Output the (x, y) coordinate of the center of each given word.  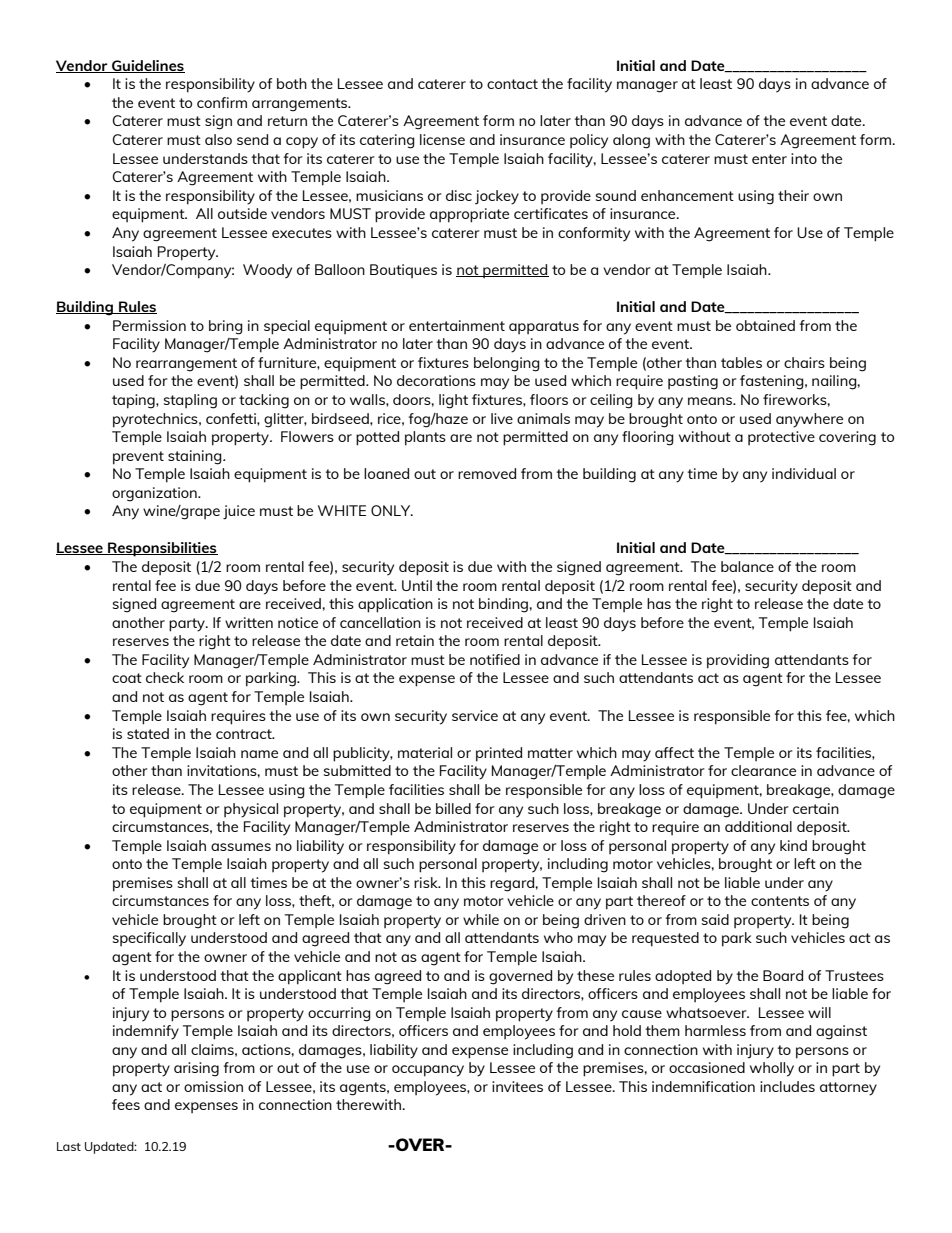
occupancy (428, 1071)
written (249, 622)
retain (415, 640)
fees (126, 1104)
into (804, 158)
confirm (222, 102)
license (442, 139)
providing (738, 661)
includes (787, 1086)
